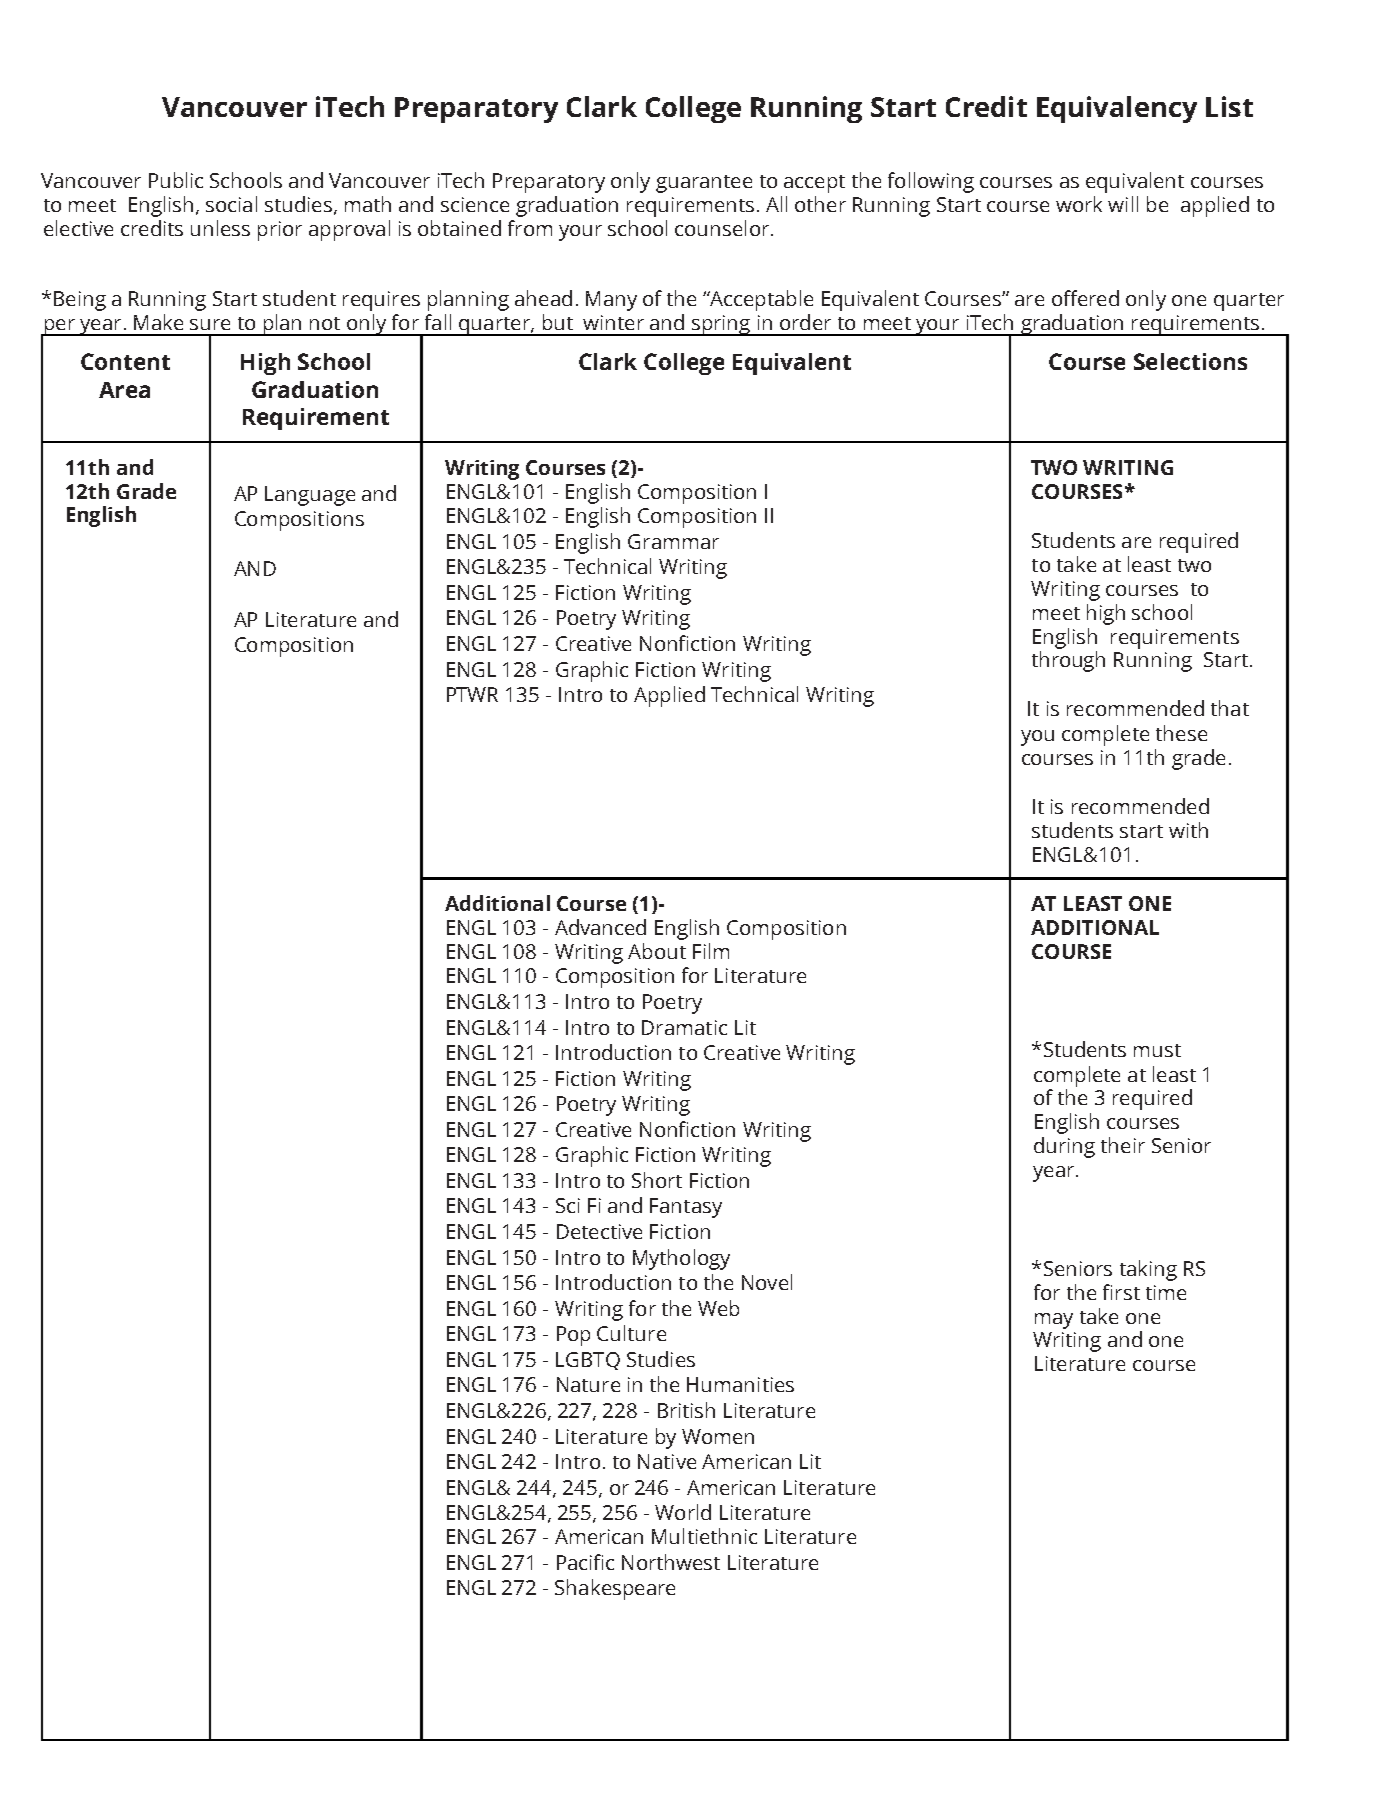 The width and height of the image is (1391, 1800). What do you see at coordinates (599, 1231) in the image?
I see `Detective` at bounding box center [599, 1231].
